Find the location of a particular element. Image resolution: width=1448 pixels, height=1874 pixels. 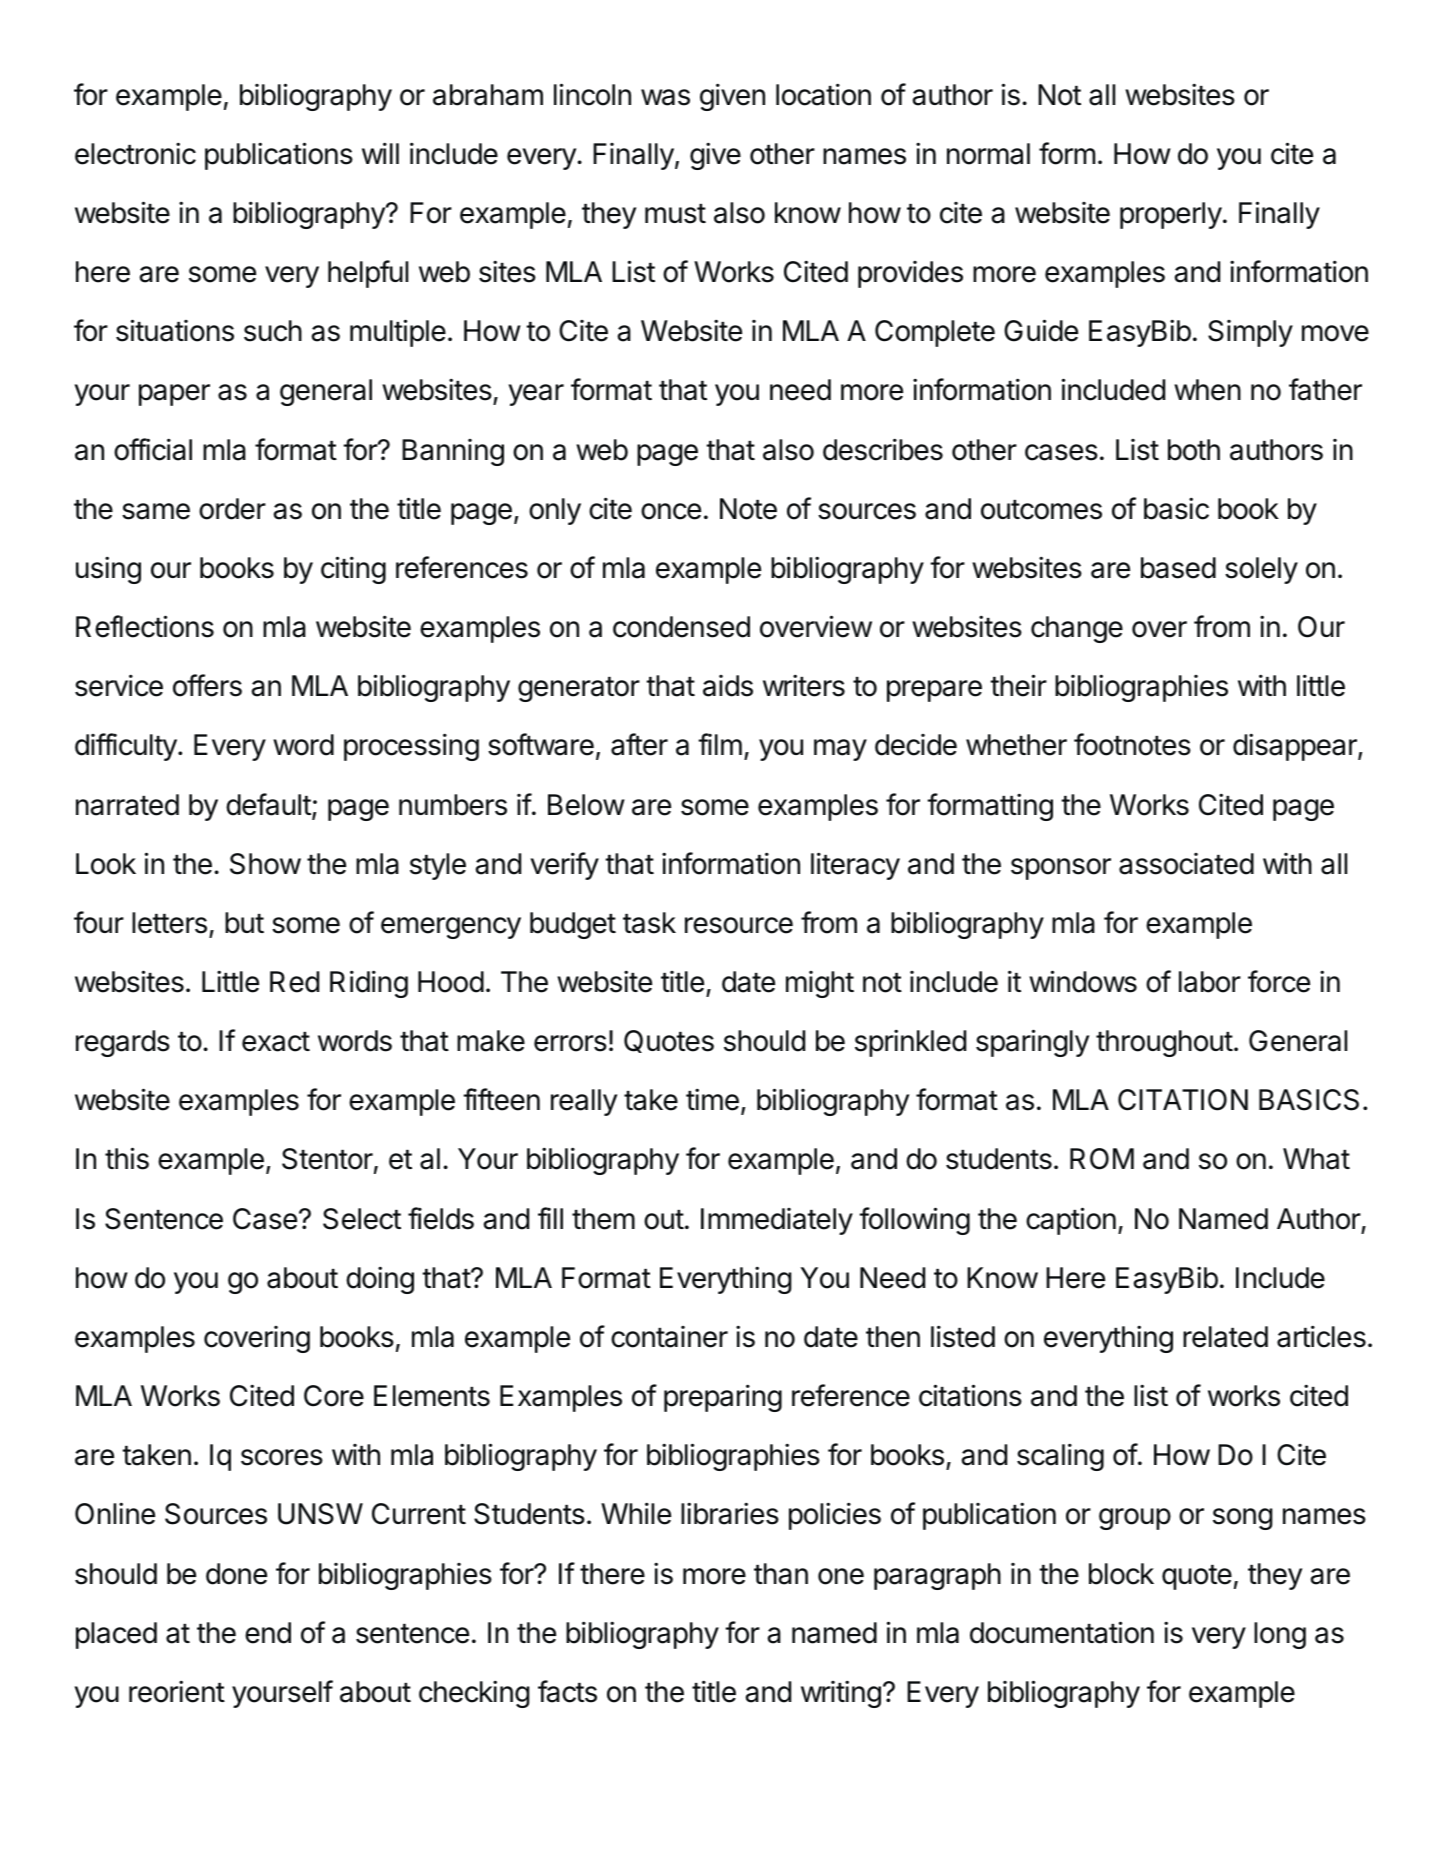

resource is located at coordinates (739, 925).
